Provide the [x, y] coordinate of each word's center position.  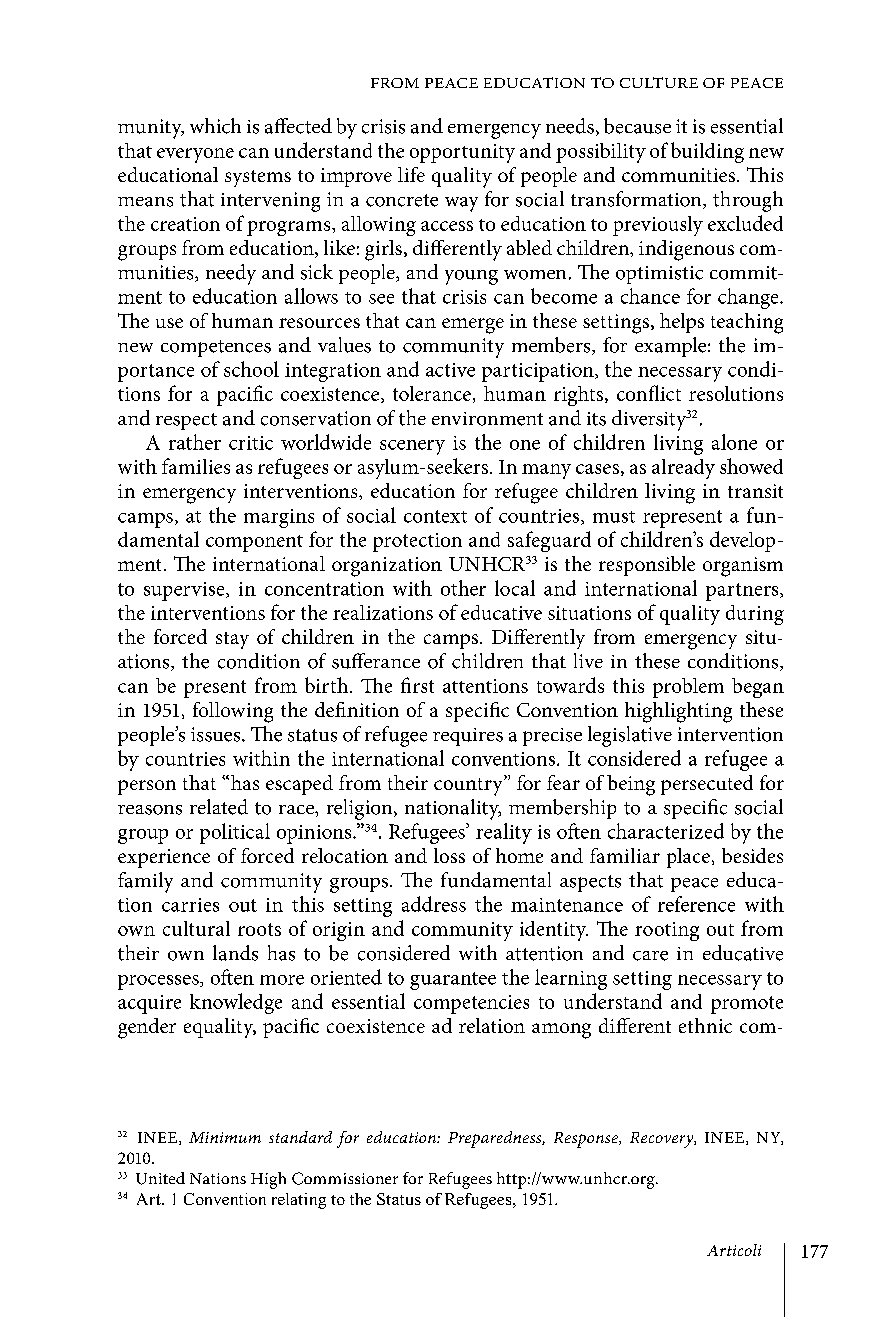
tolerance [432, 393]
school [251, 369]
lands [235, 953]
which [215, 126]
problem [688, 688]
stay [232, 640]
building [707, 152]
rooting [667, 931]
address [434, 904]
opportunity [462, 153]
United [160, 1178]
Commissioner [345, 1178]
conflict [649, 393]
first [417, 685]
